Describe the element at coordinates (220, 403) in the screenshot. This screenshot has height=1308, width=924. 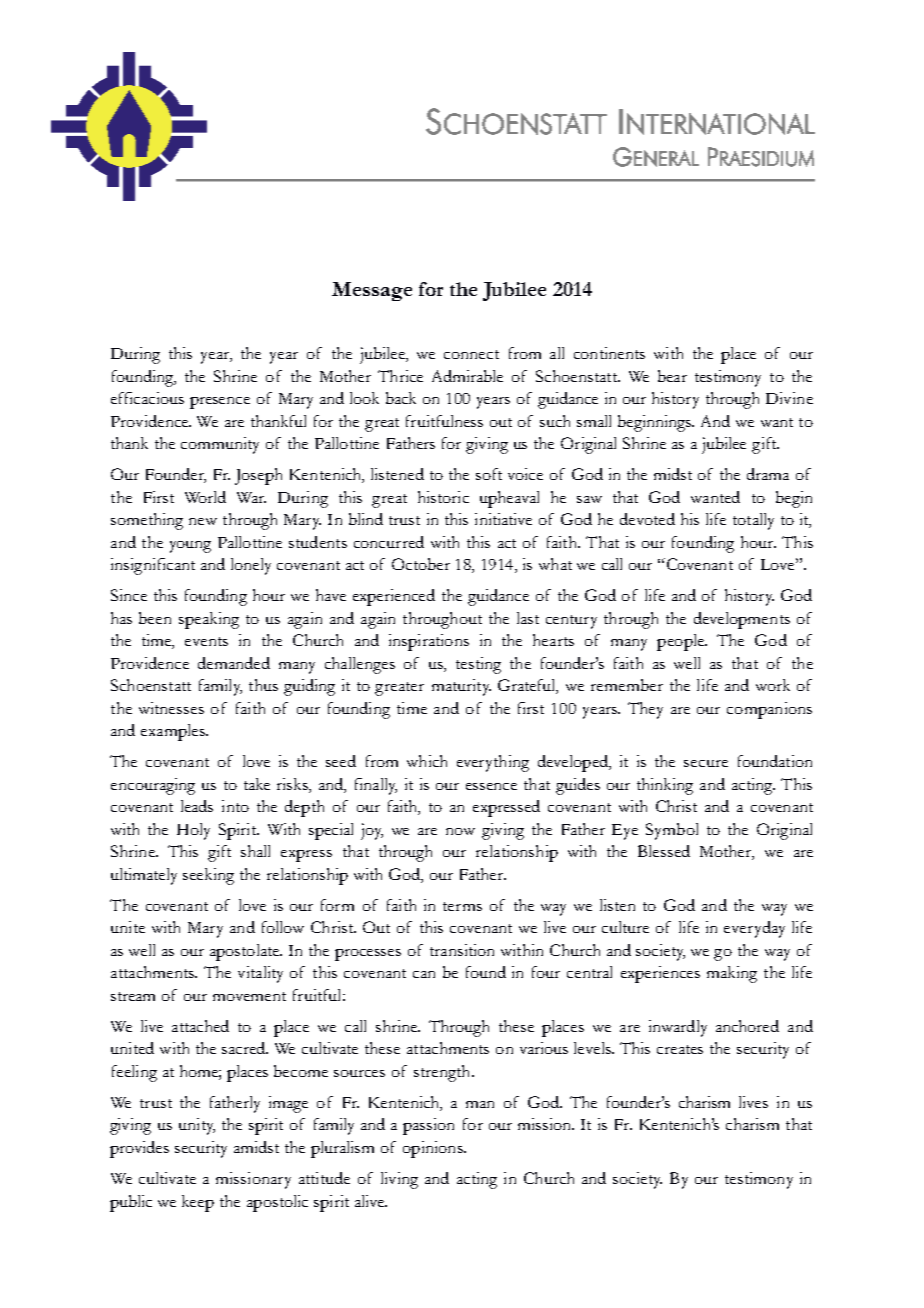
I see `presence` at that location.
